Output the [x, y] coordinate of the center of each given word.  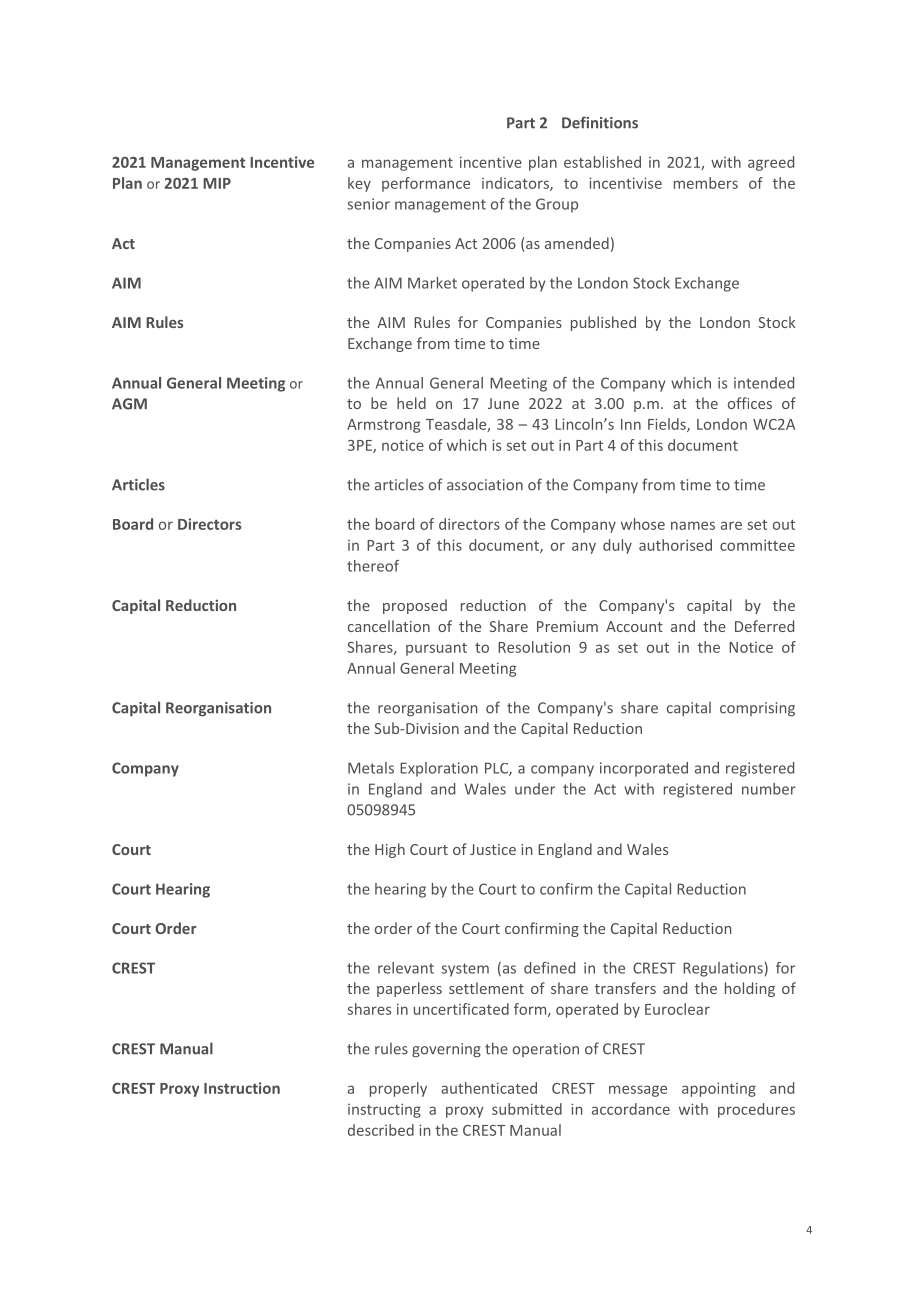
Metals [371, 768]
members [706, 183]
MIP [217, 183]
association [485, 485]
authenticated [489, 1088]
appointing [719, 1089]
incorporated [644, 769]
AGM [129, 404]
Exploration [439, 769]
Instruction [242, 1088]
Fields [668, 425]
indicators [516, 184]
